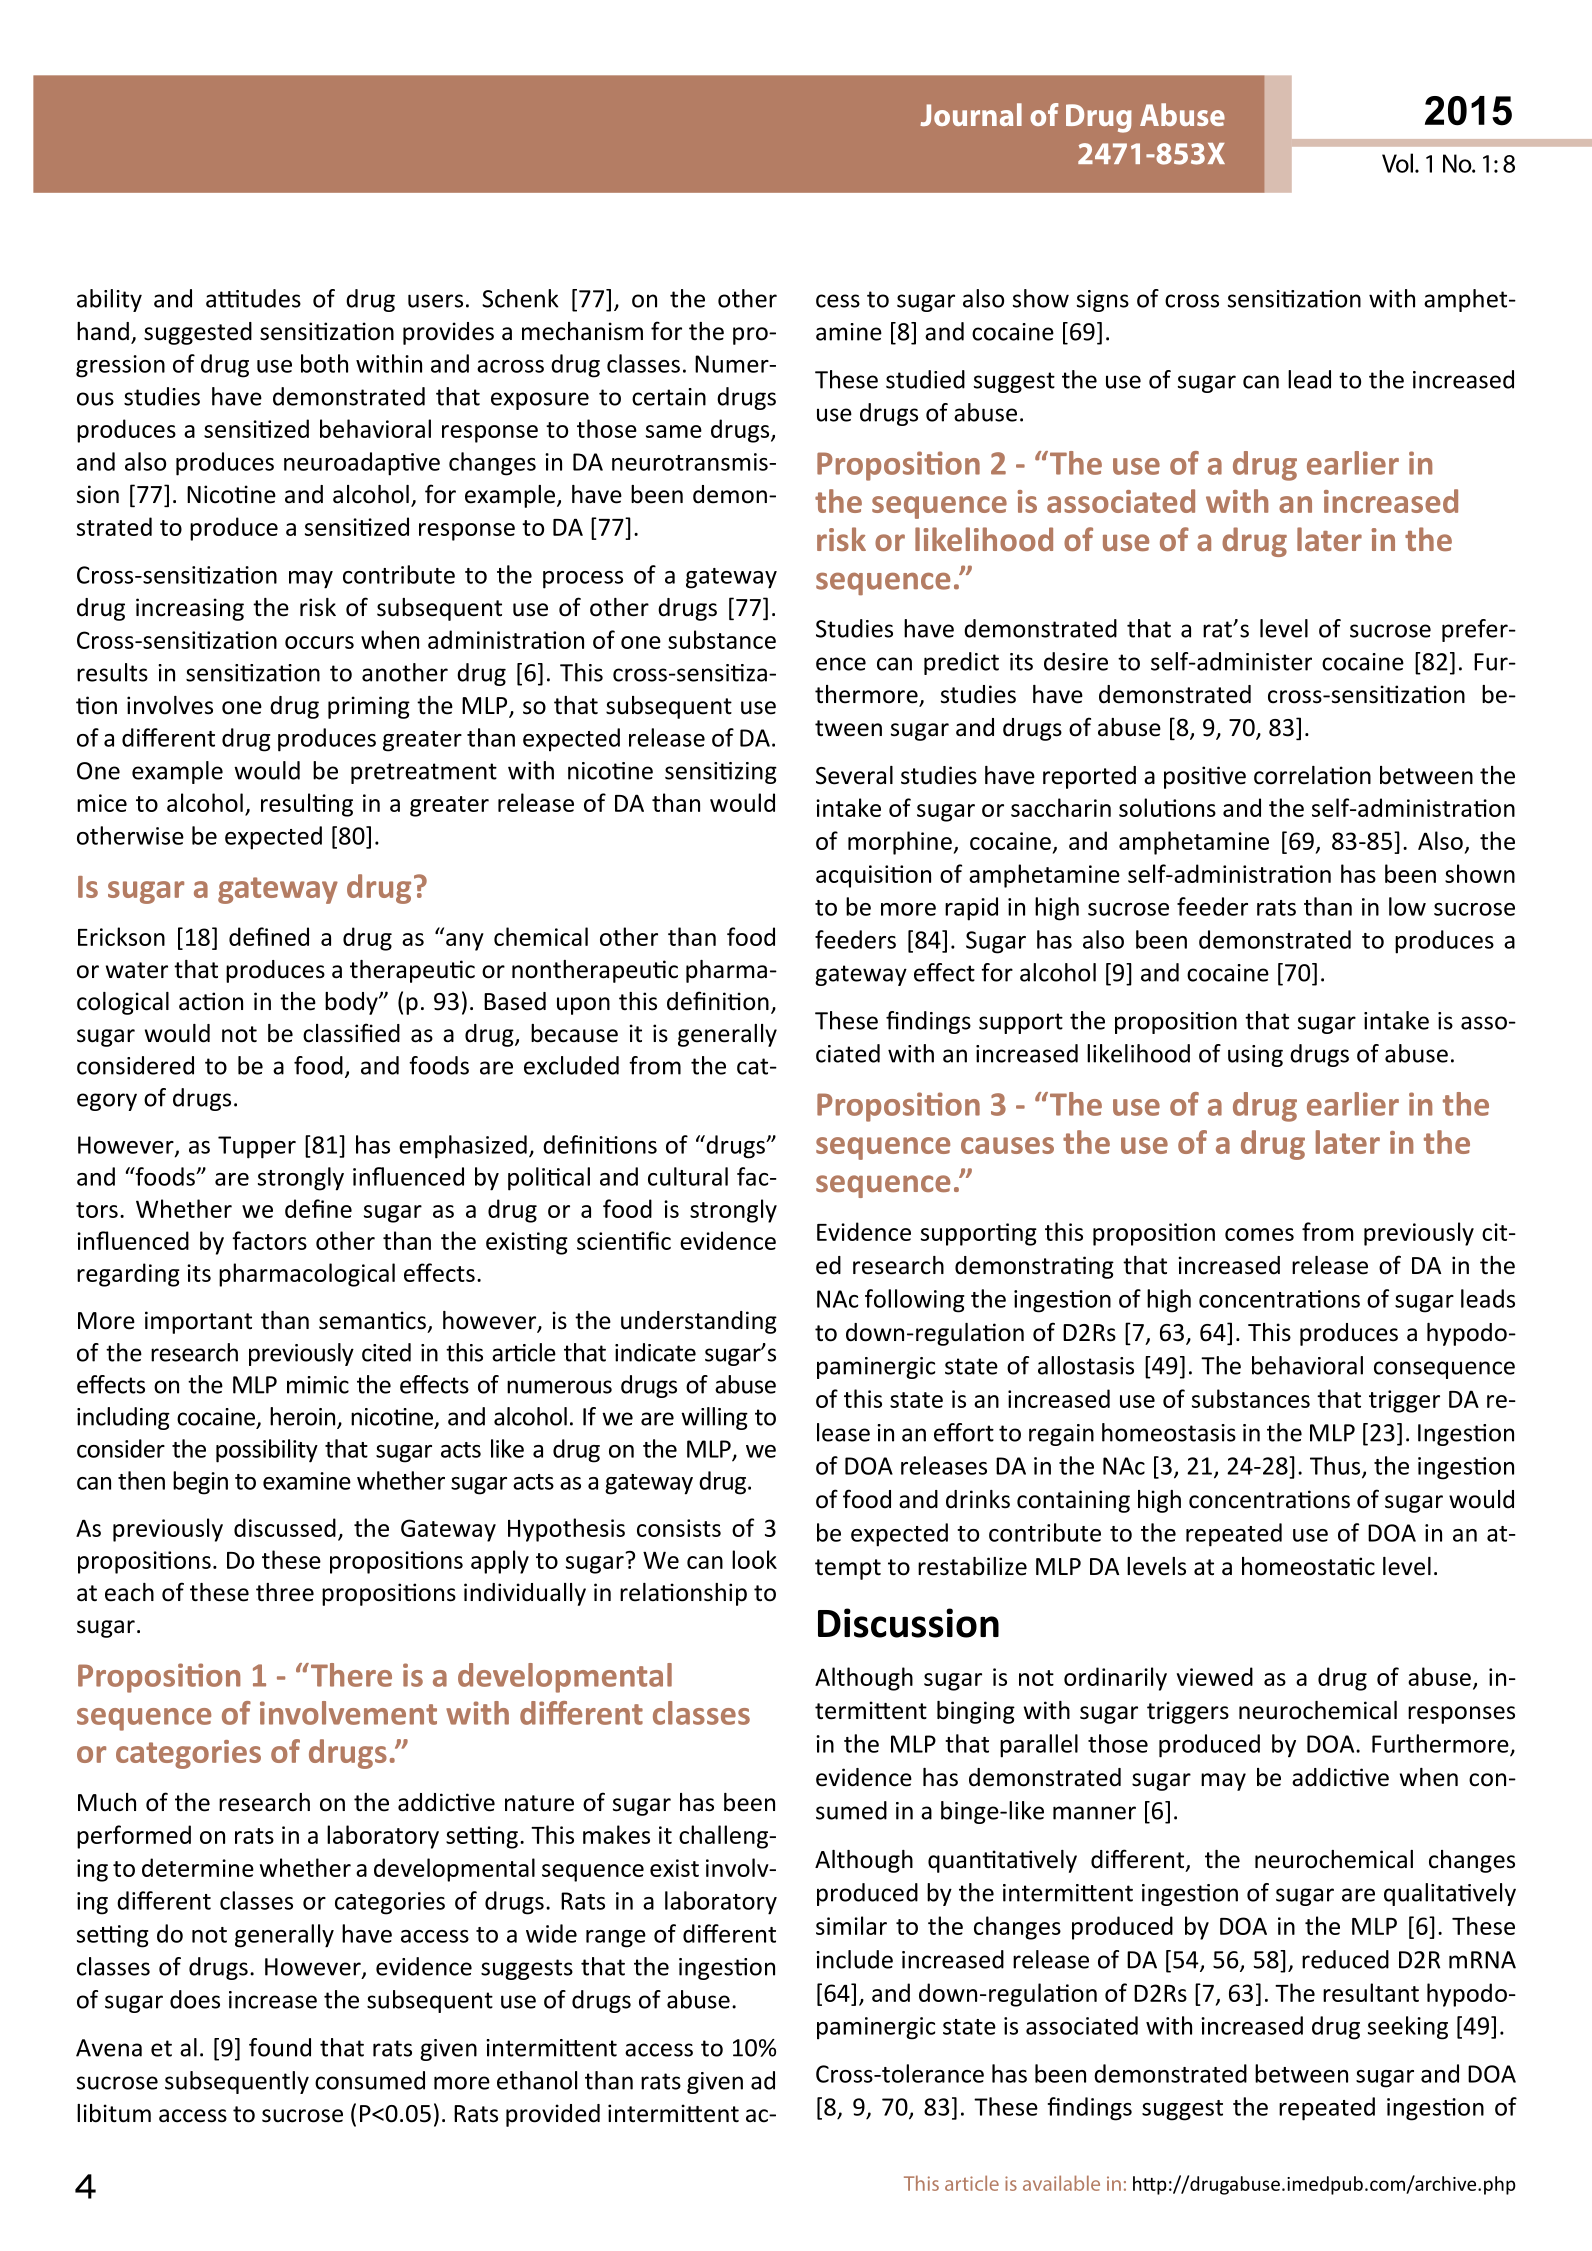  What do you see at coordinates (280, 2047) in the screenshot?
I see `found` at bounding box center [280, 2047].
